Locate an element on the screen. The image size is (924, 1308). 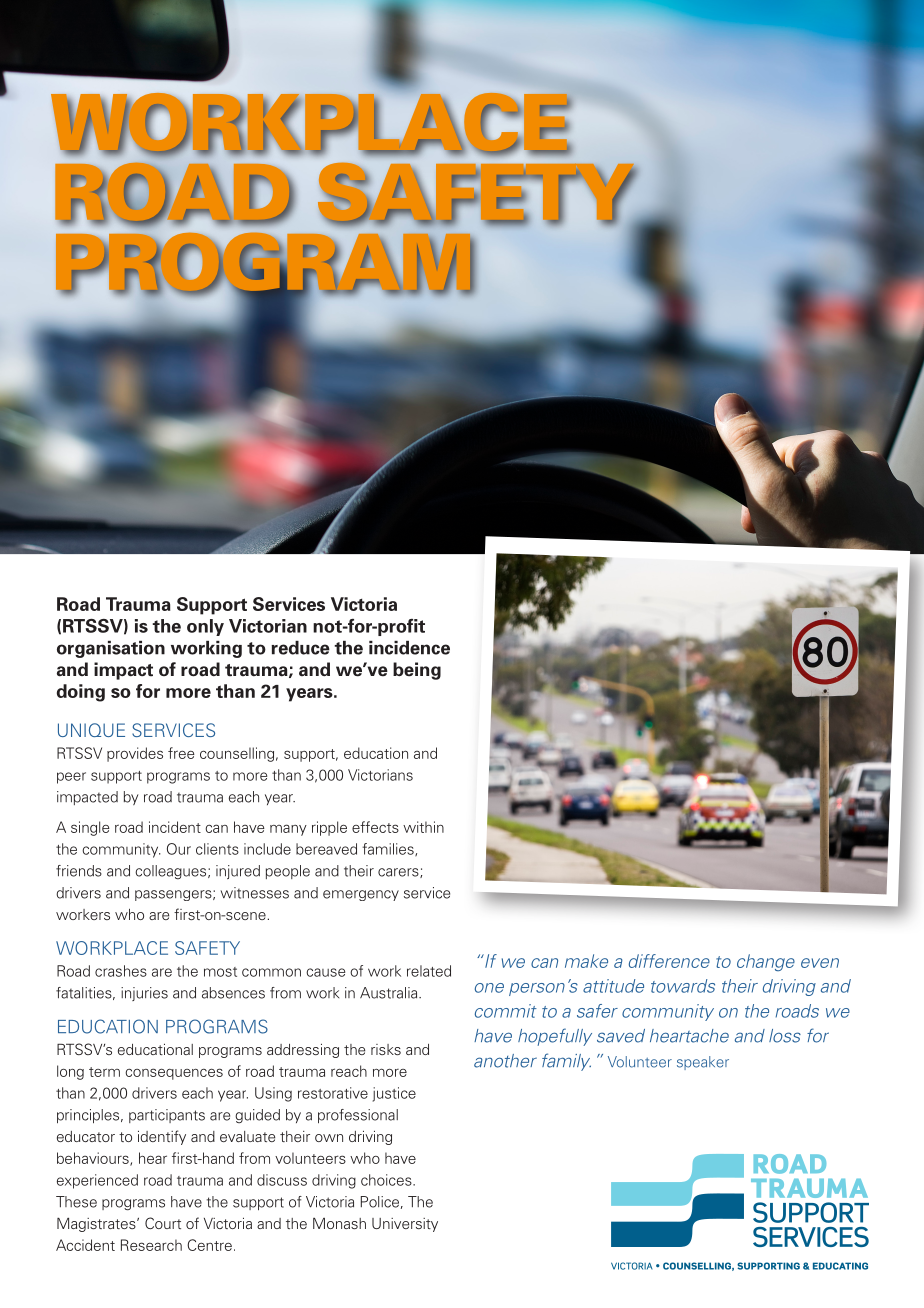
incidence is located at coordinates (409, 648).
